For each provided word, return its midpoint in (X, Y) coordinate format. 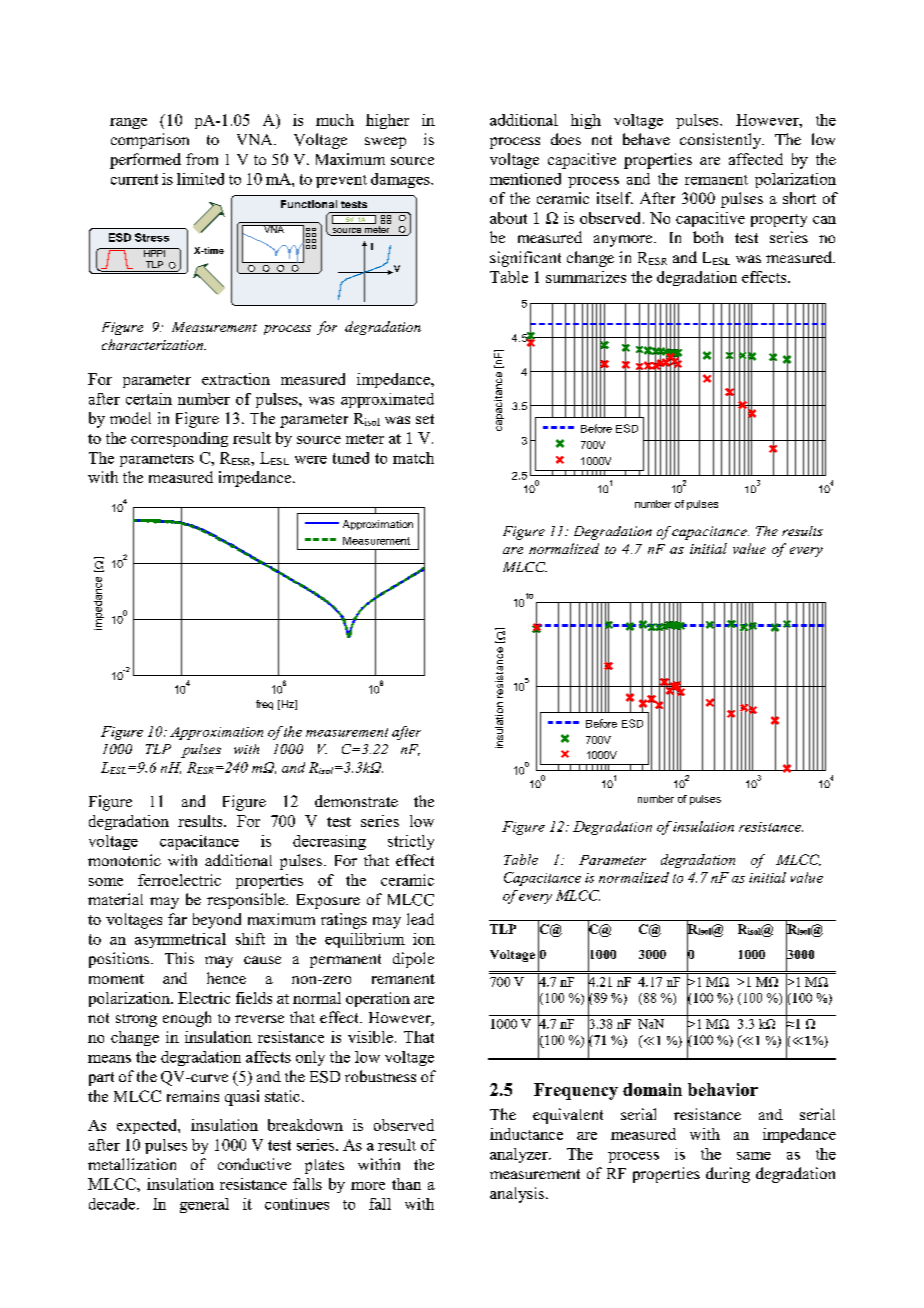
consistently (722, 141)
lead (420, 919)
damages (401, 180)
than (406, 1184)
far (177, 919)
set (425, 419)
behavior (723, 1089)
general (204, 1205)
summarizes (586, 277)
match (413, 458)
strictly (411, 842)
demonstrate (356, 801)
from (202, 159)
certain (149, 399)
